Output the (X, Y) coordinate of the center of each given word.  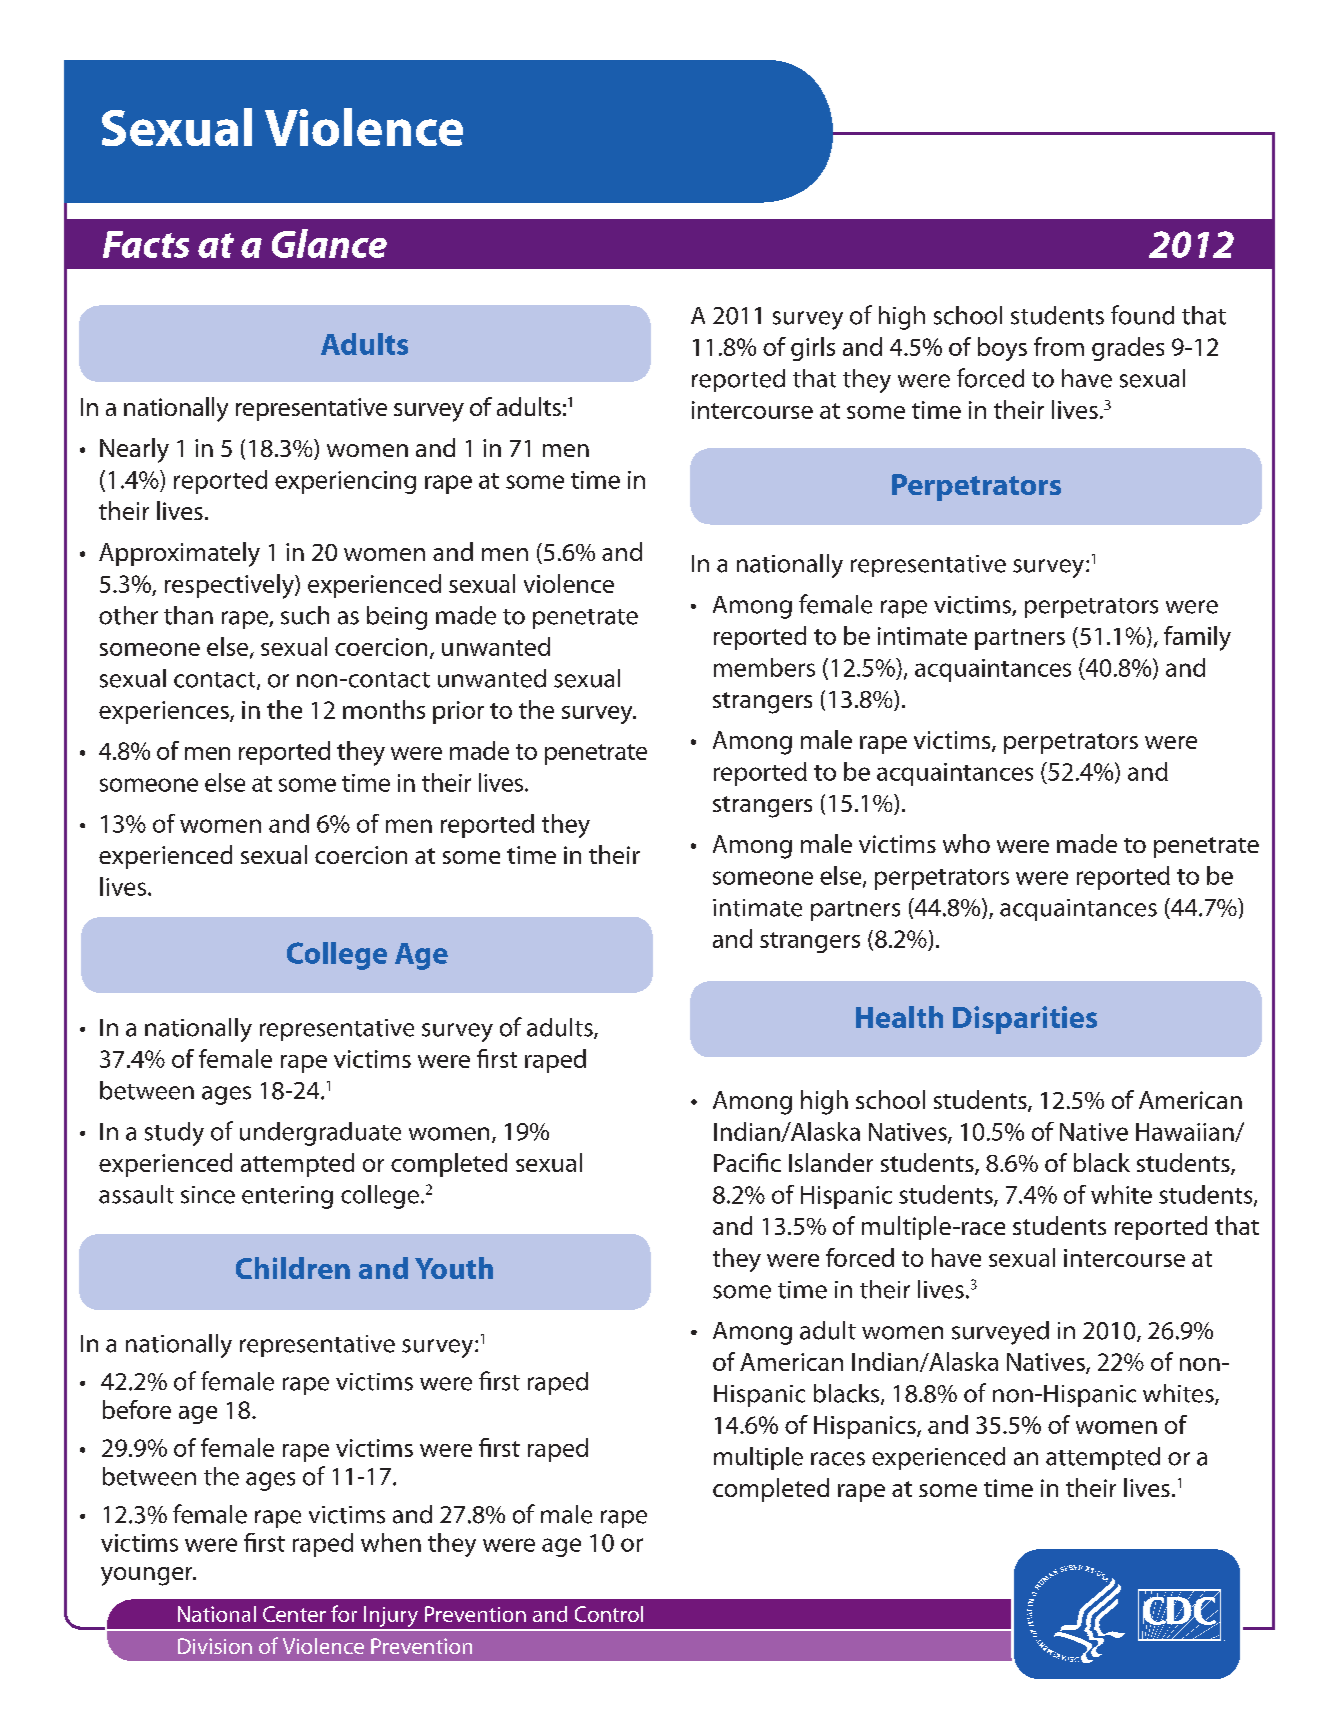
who (966, 843)
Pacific (747, 1162)
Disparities (1025, 1020)
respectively (230, 586)
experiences (165, 712)
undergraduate (320, 1134)
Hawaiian (1186, 1132)
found (1142, 315)
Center (294, 1614)
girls (813, 349)
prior (458, 712)
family (1197, 638)
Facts (146, 244)
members (764, 667)
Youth (454, 1268)
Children (293, 1268)
